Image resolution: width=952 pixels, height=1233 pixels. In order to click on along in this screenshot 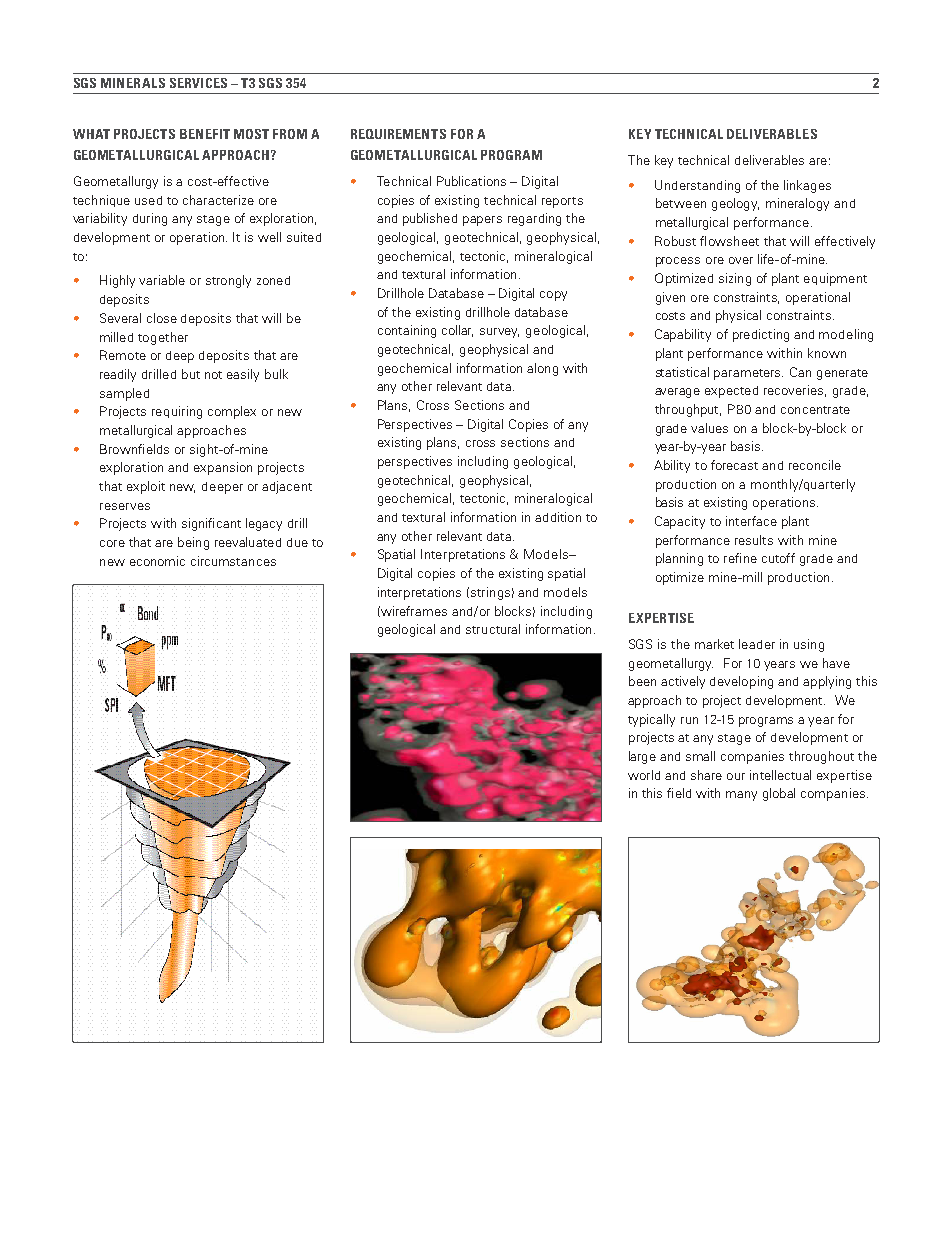, I will do `click(542, 369)`.
